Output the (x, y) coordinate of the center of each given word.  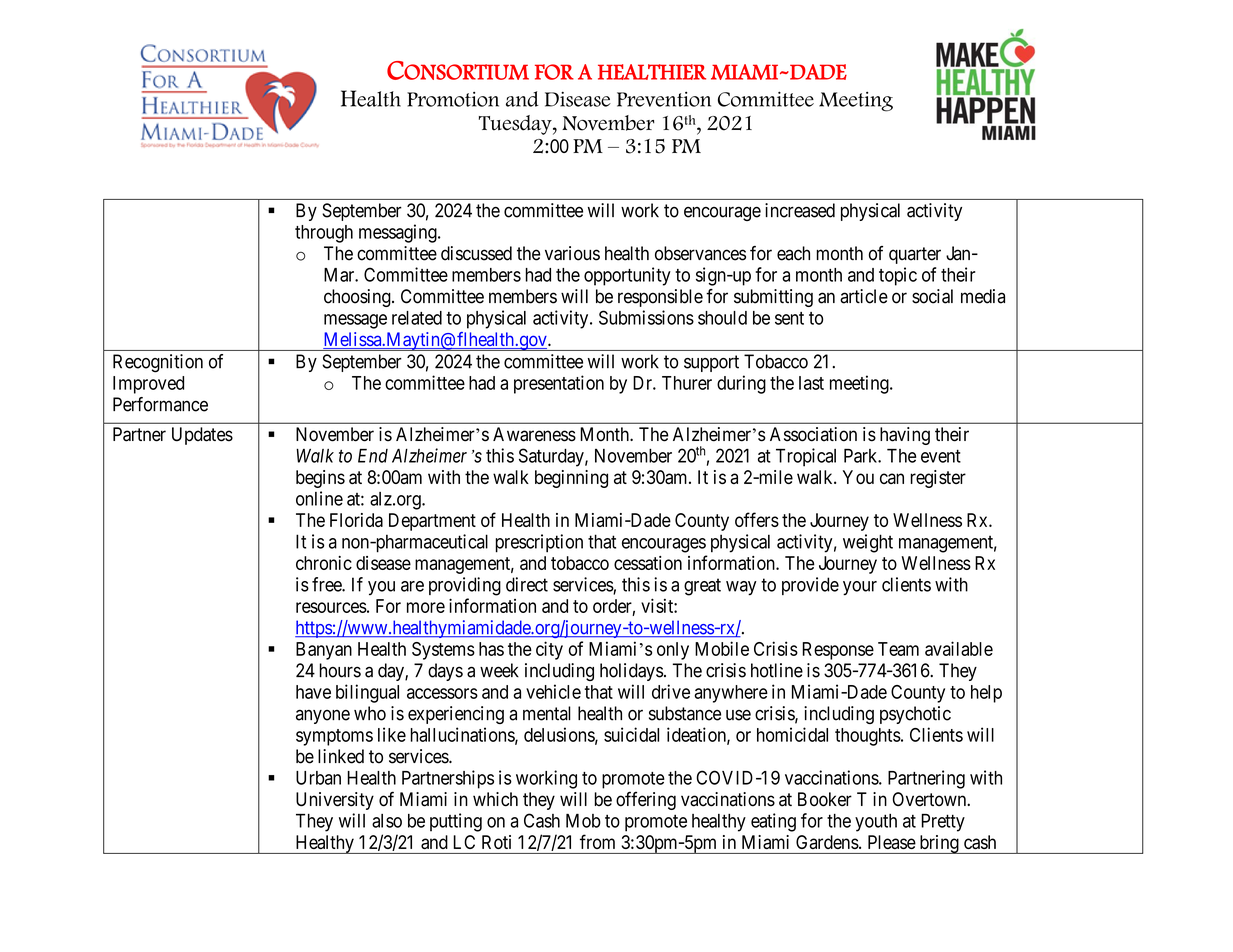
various (572, 253)
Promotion (453, 99)
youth (876, 823)
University (335, 801)
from (597, 841)
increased (800, 210)
